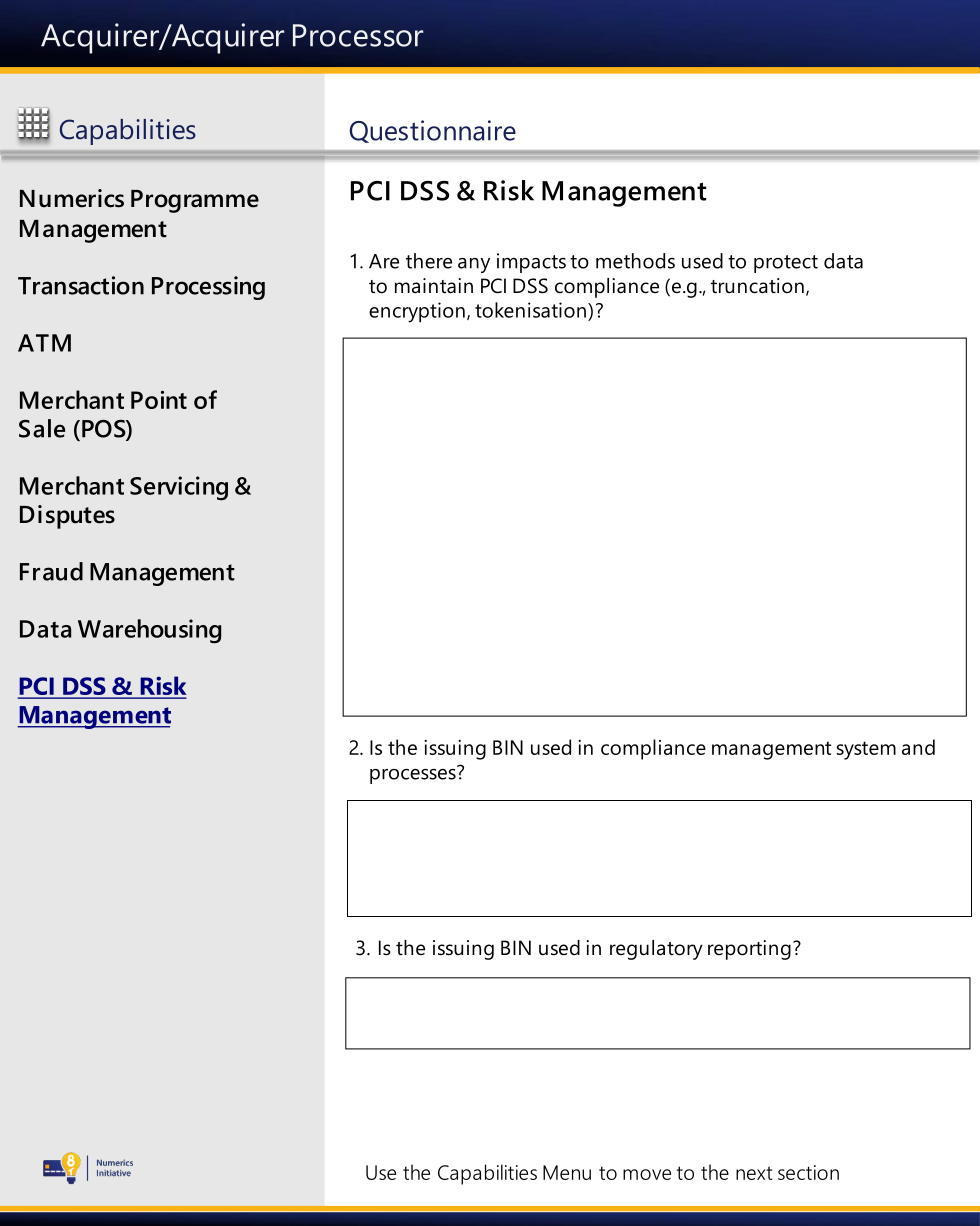  Describe the element at coordinates (433, 131) in the screenshot. I see `Questionnaire` at that location.
